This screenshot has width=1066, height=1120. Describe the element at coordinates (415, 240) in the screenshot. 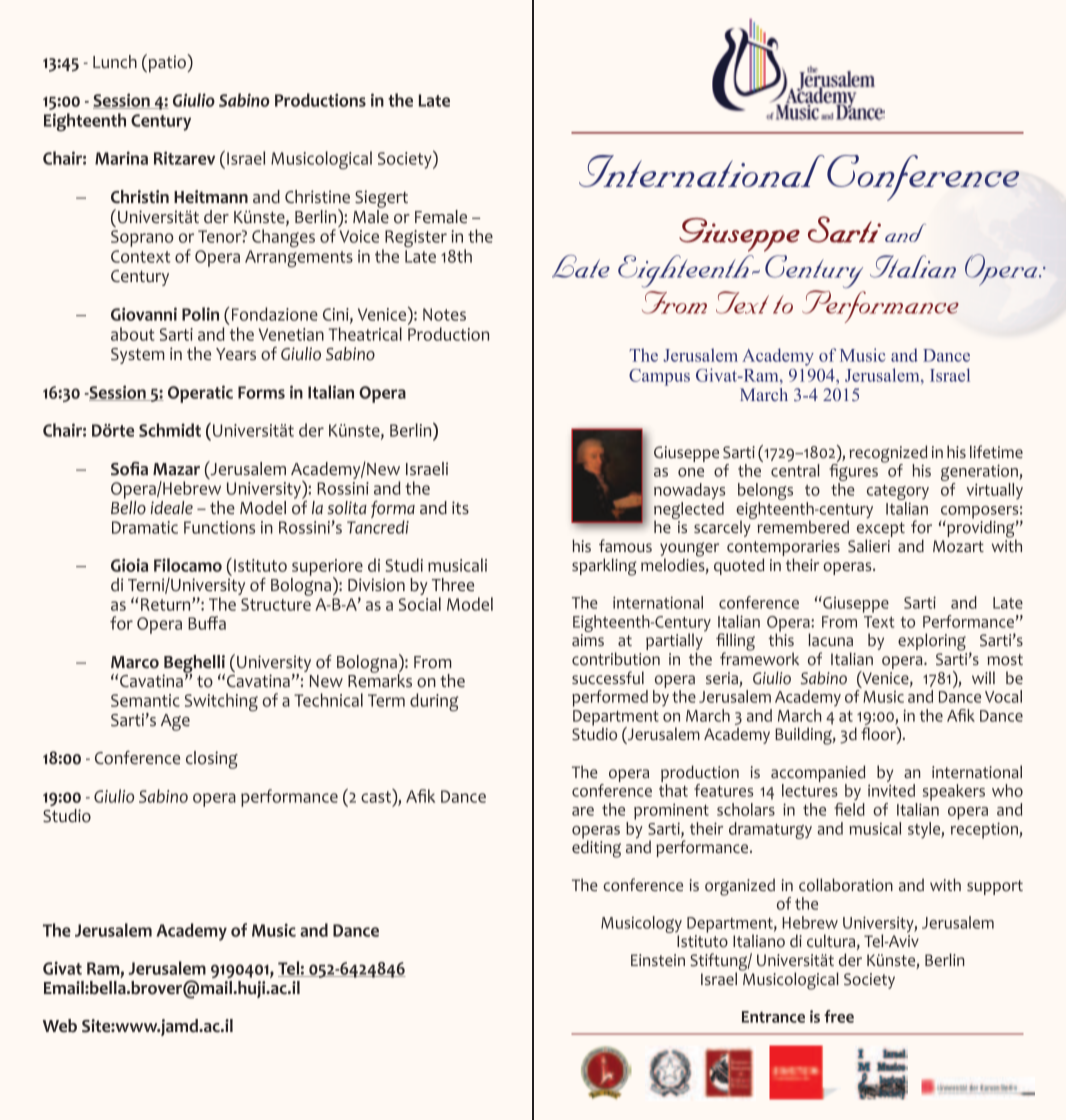

I see `Register` at that location.
